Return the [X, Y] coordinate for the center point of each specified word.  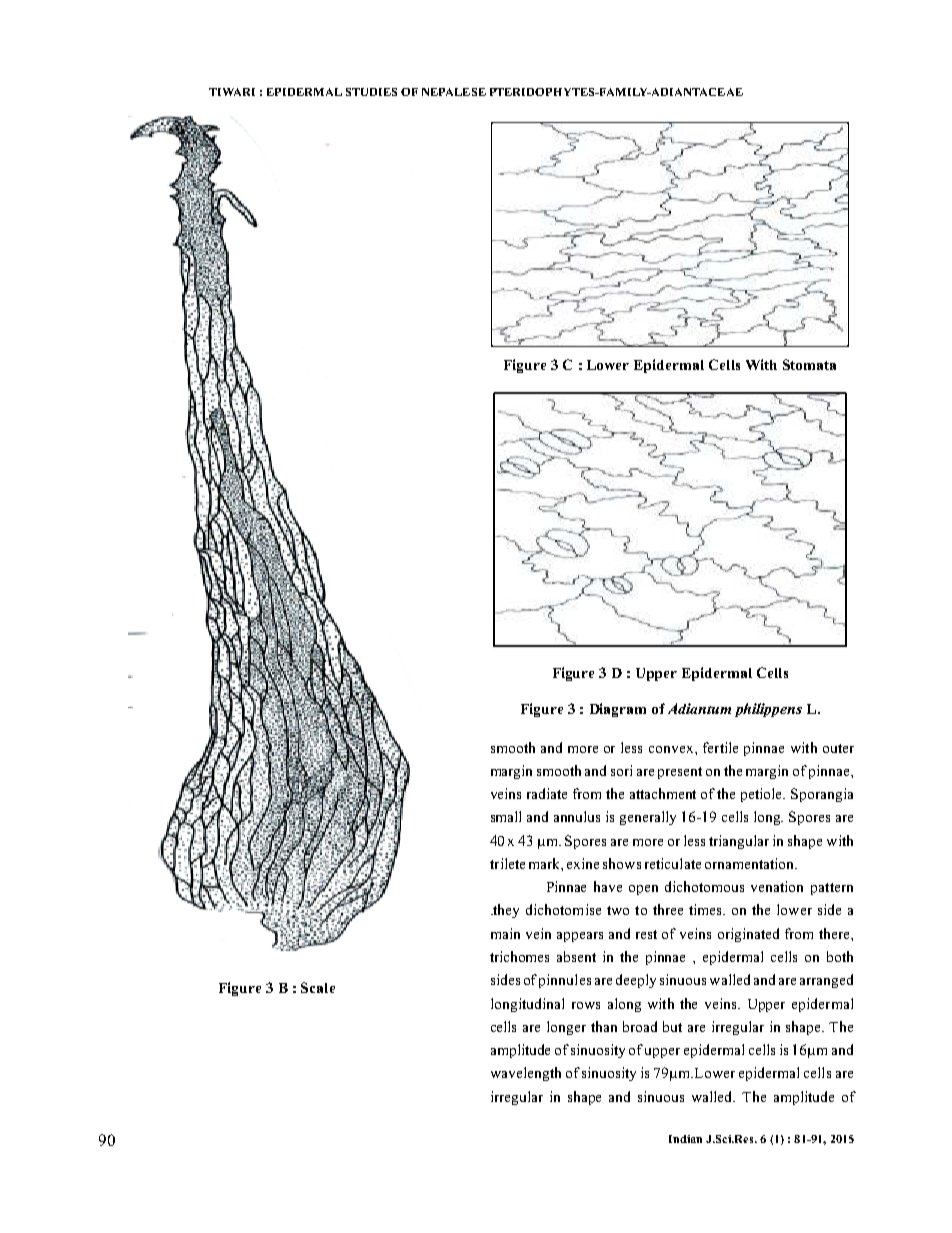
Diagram [618, 710]
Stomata [809, 364]
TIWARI [232, 92]
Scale [318, 987]
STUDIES [371, 92]
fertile [720, 747]
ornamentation [751, 863]
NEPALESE [454, 92]
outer [838, 748]
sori [621, 770]
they [505, 911]
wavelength [526, 1074]
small [506, 816]
